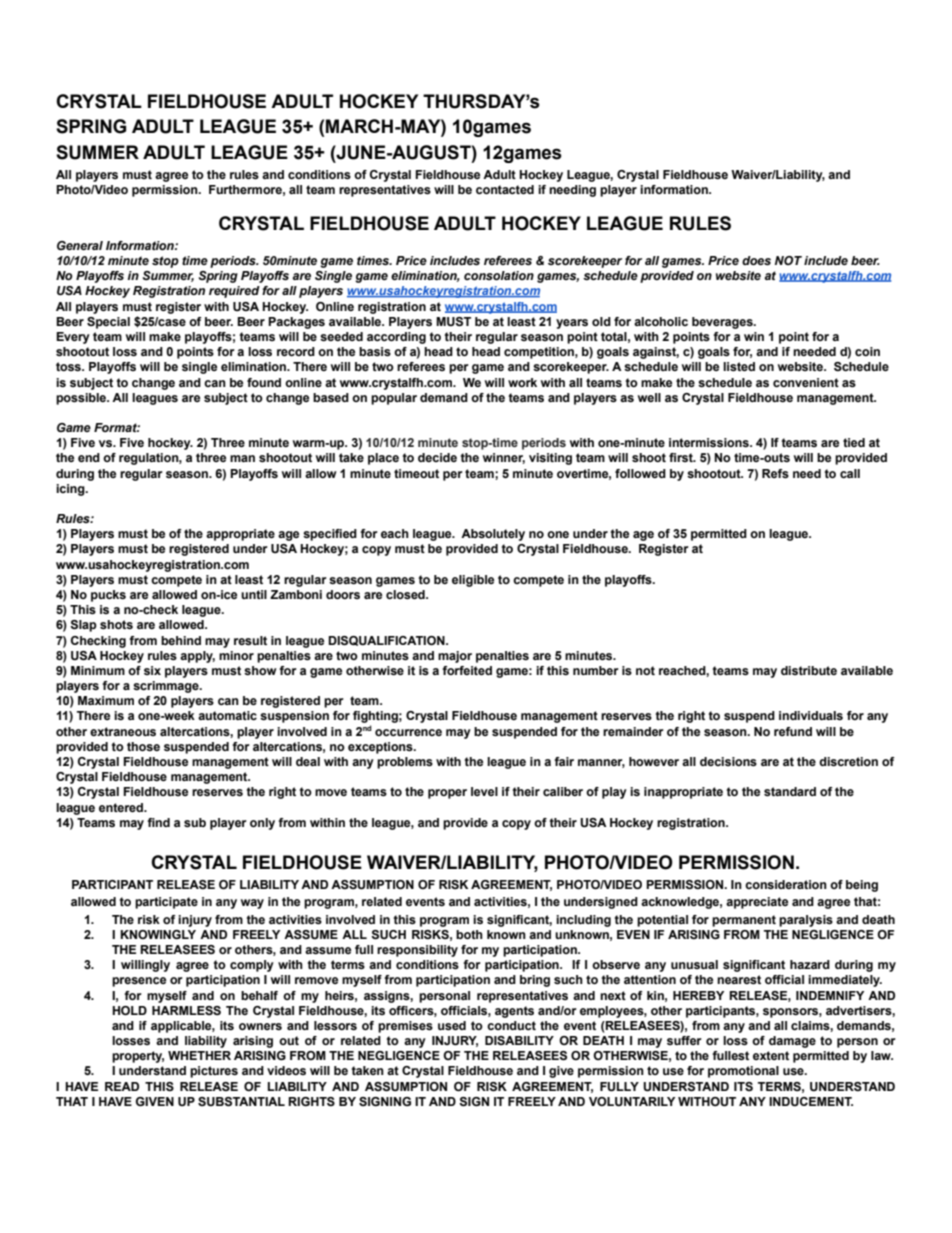  What do you see at coordinates (484, 791) in the image?
I see `level` at bounding box center [484, 791].
